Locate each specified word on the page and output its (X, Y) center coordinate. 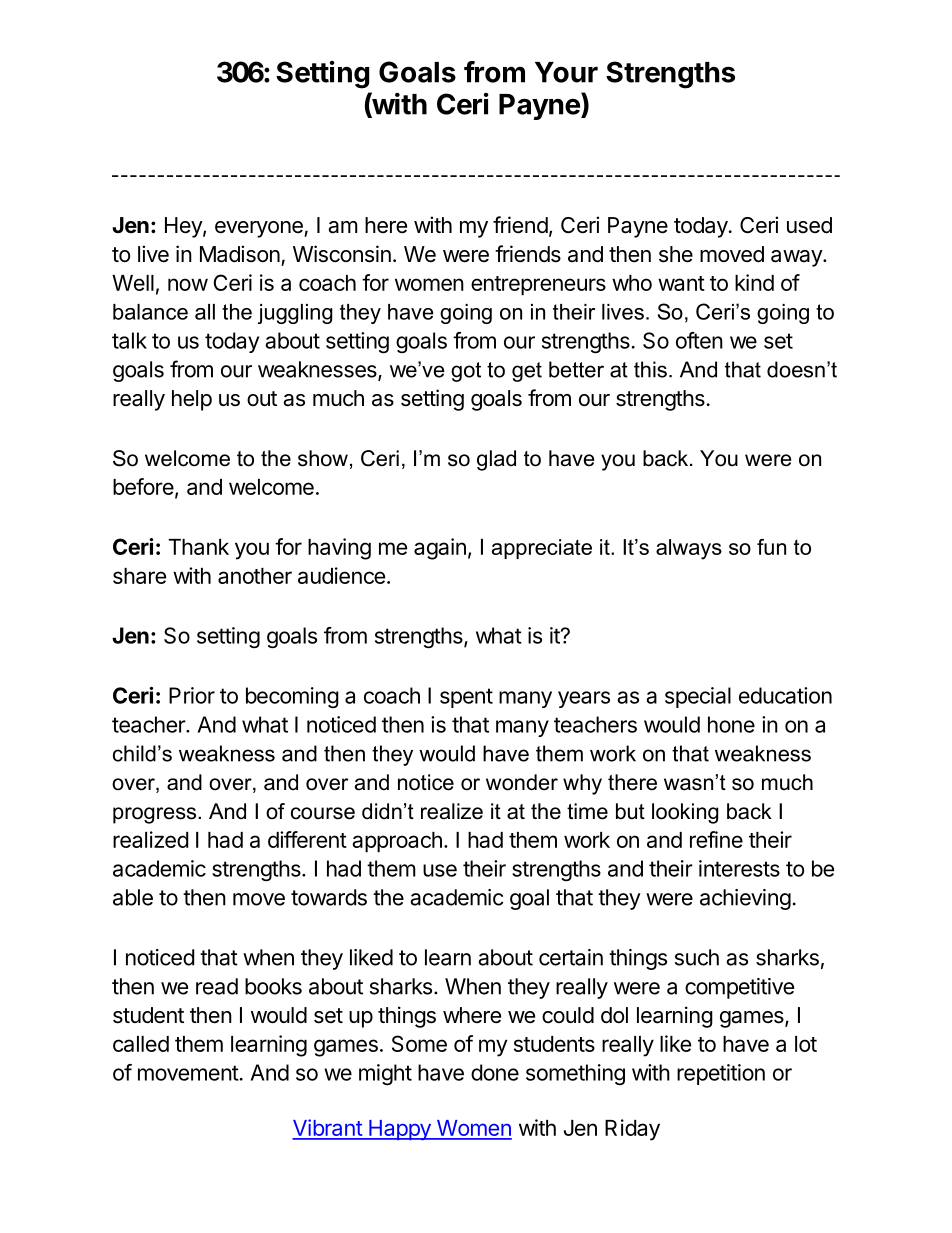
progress (156, 815)
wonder (522, 782)
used (809, 225)
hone (731, 724)
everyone (260, 229)
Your (566, 72)
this (650, 369)
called (141, 1044)
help (192, 400)
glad (496, 460)
